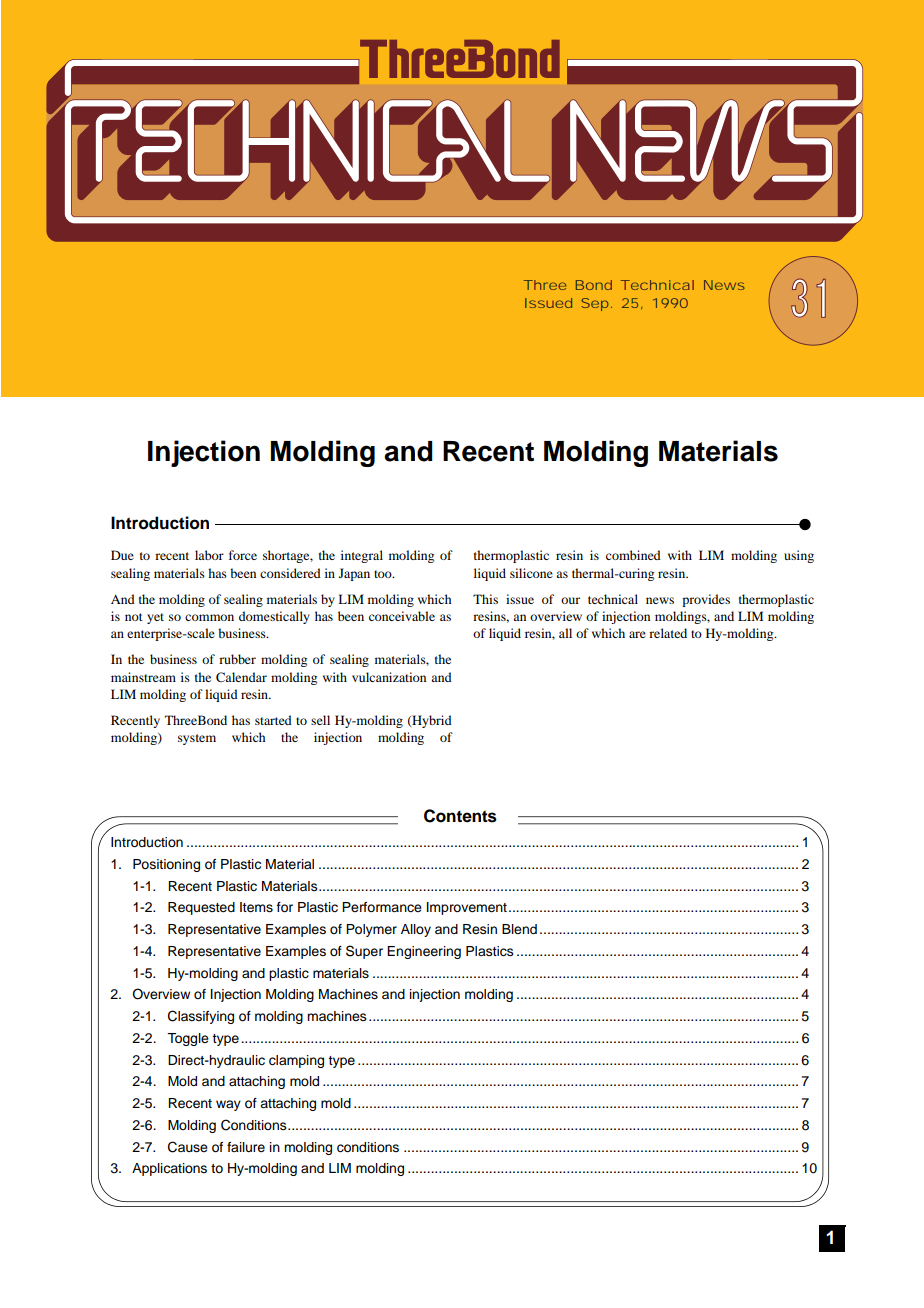 The height and width of the screenshot is (1308, 924). Describe the element at coordinates (460, 816) in the screenshot. I see `Contents` at that location.
